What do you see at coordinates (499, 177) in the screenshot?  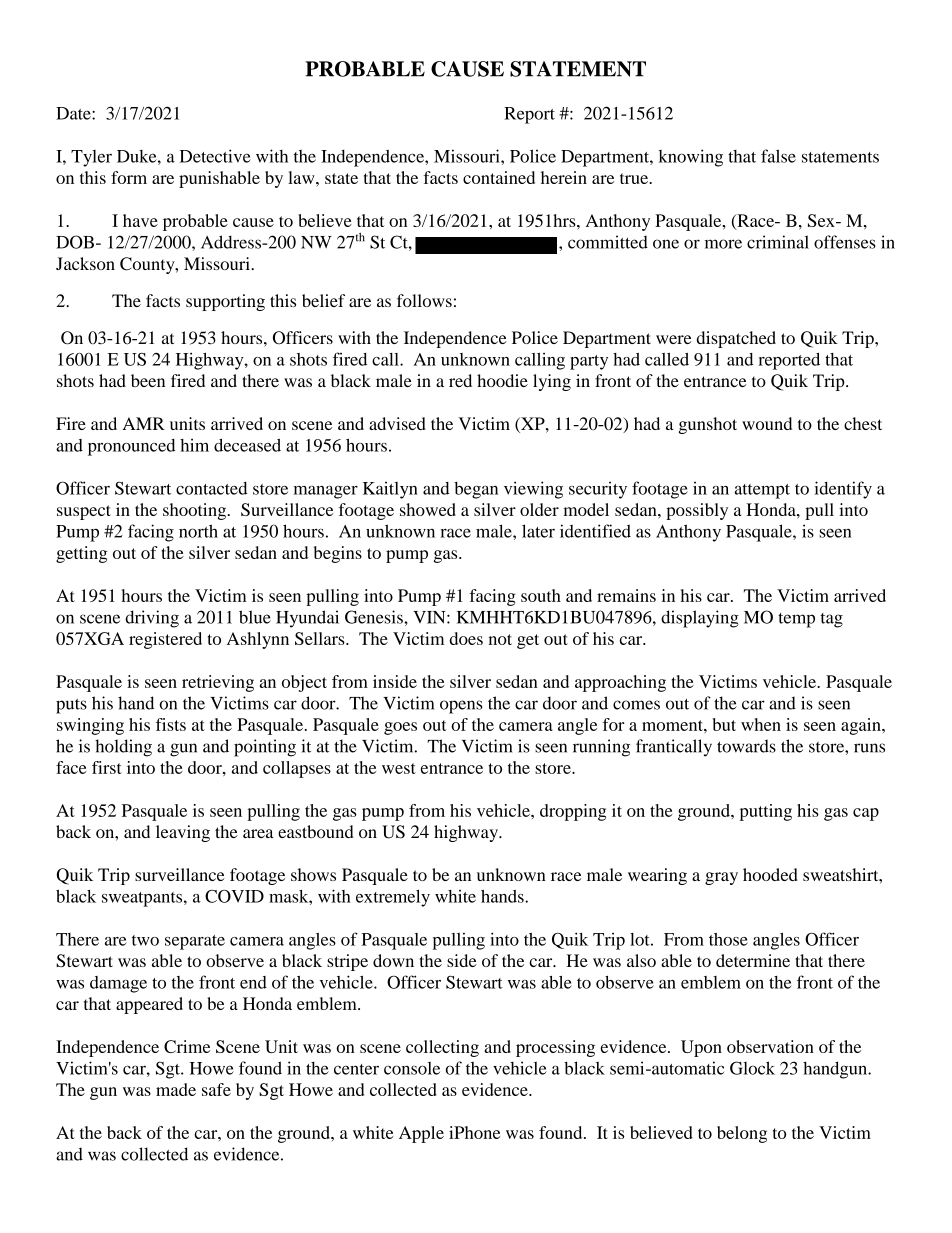 I see `contained` at bounding box center [499, 177].
